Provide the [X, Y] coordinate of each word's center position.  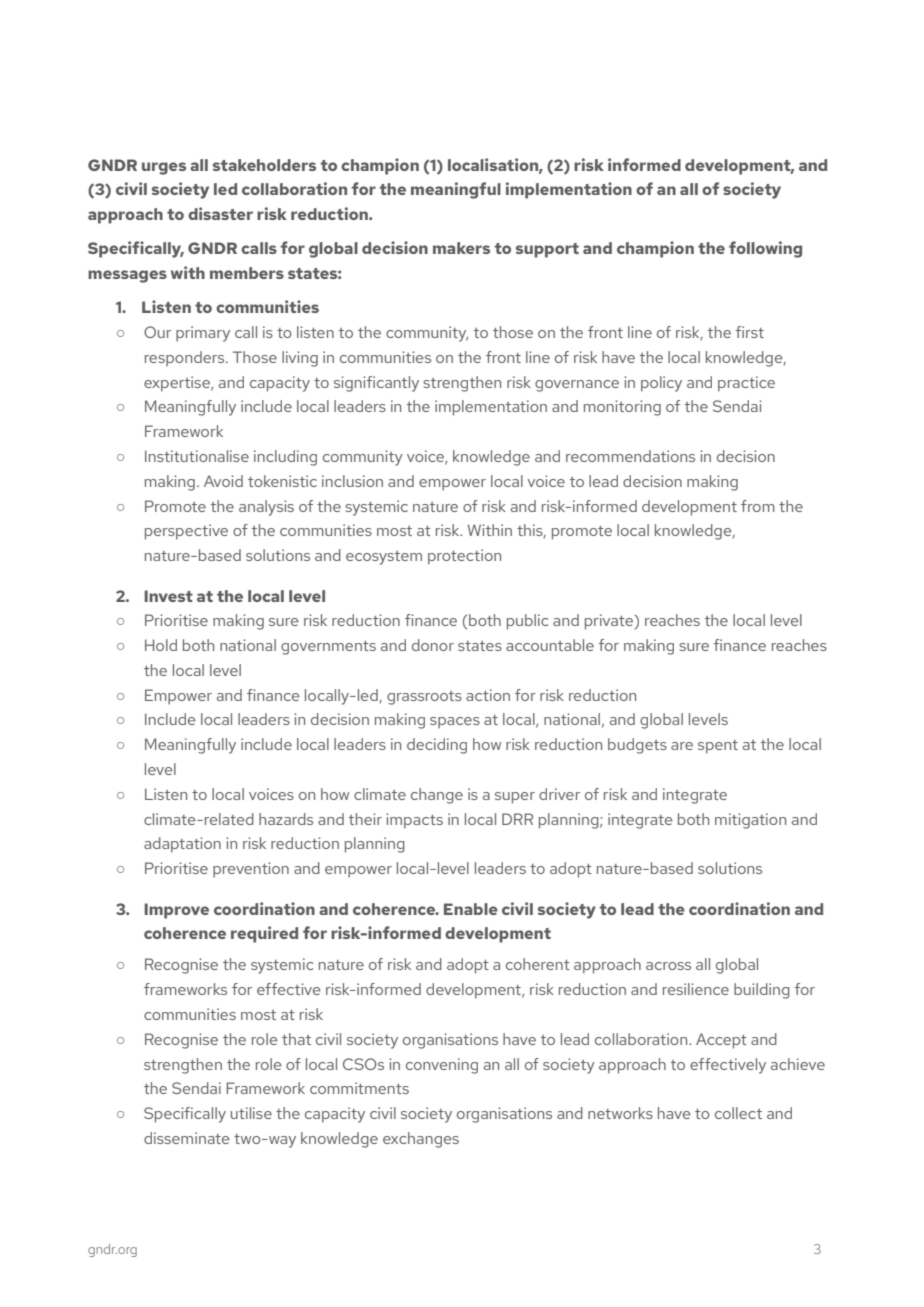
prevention [251, 870]
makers [461, 248]
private [610, 622]
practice [746, 384]
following [765, 249]
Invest [168, 596]
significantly [376, 384]
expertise [178, 384]
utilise [251, 1113]
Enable [471, 909]
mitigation [750, 821]
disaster [220, 213]
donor [433, 645]
